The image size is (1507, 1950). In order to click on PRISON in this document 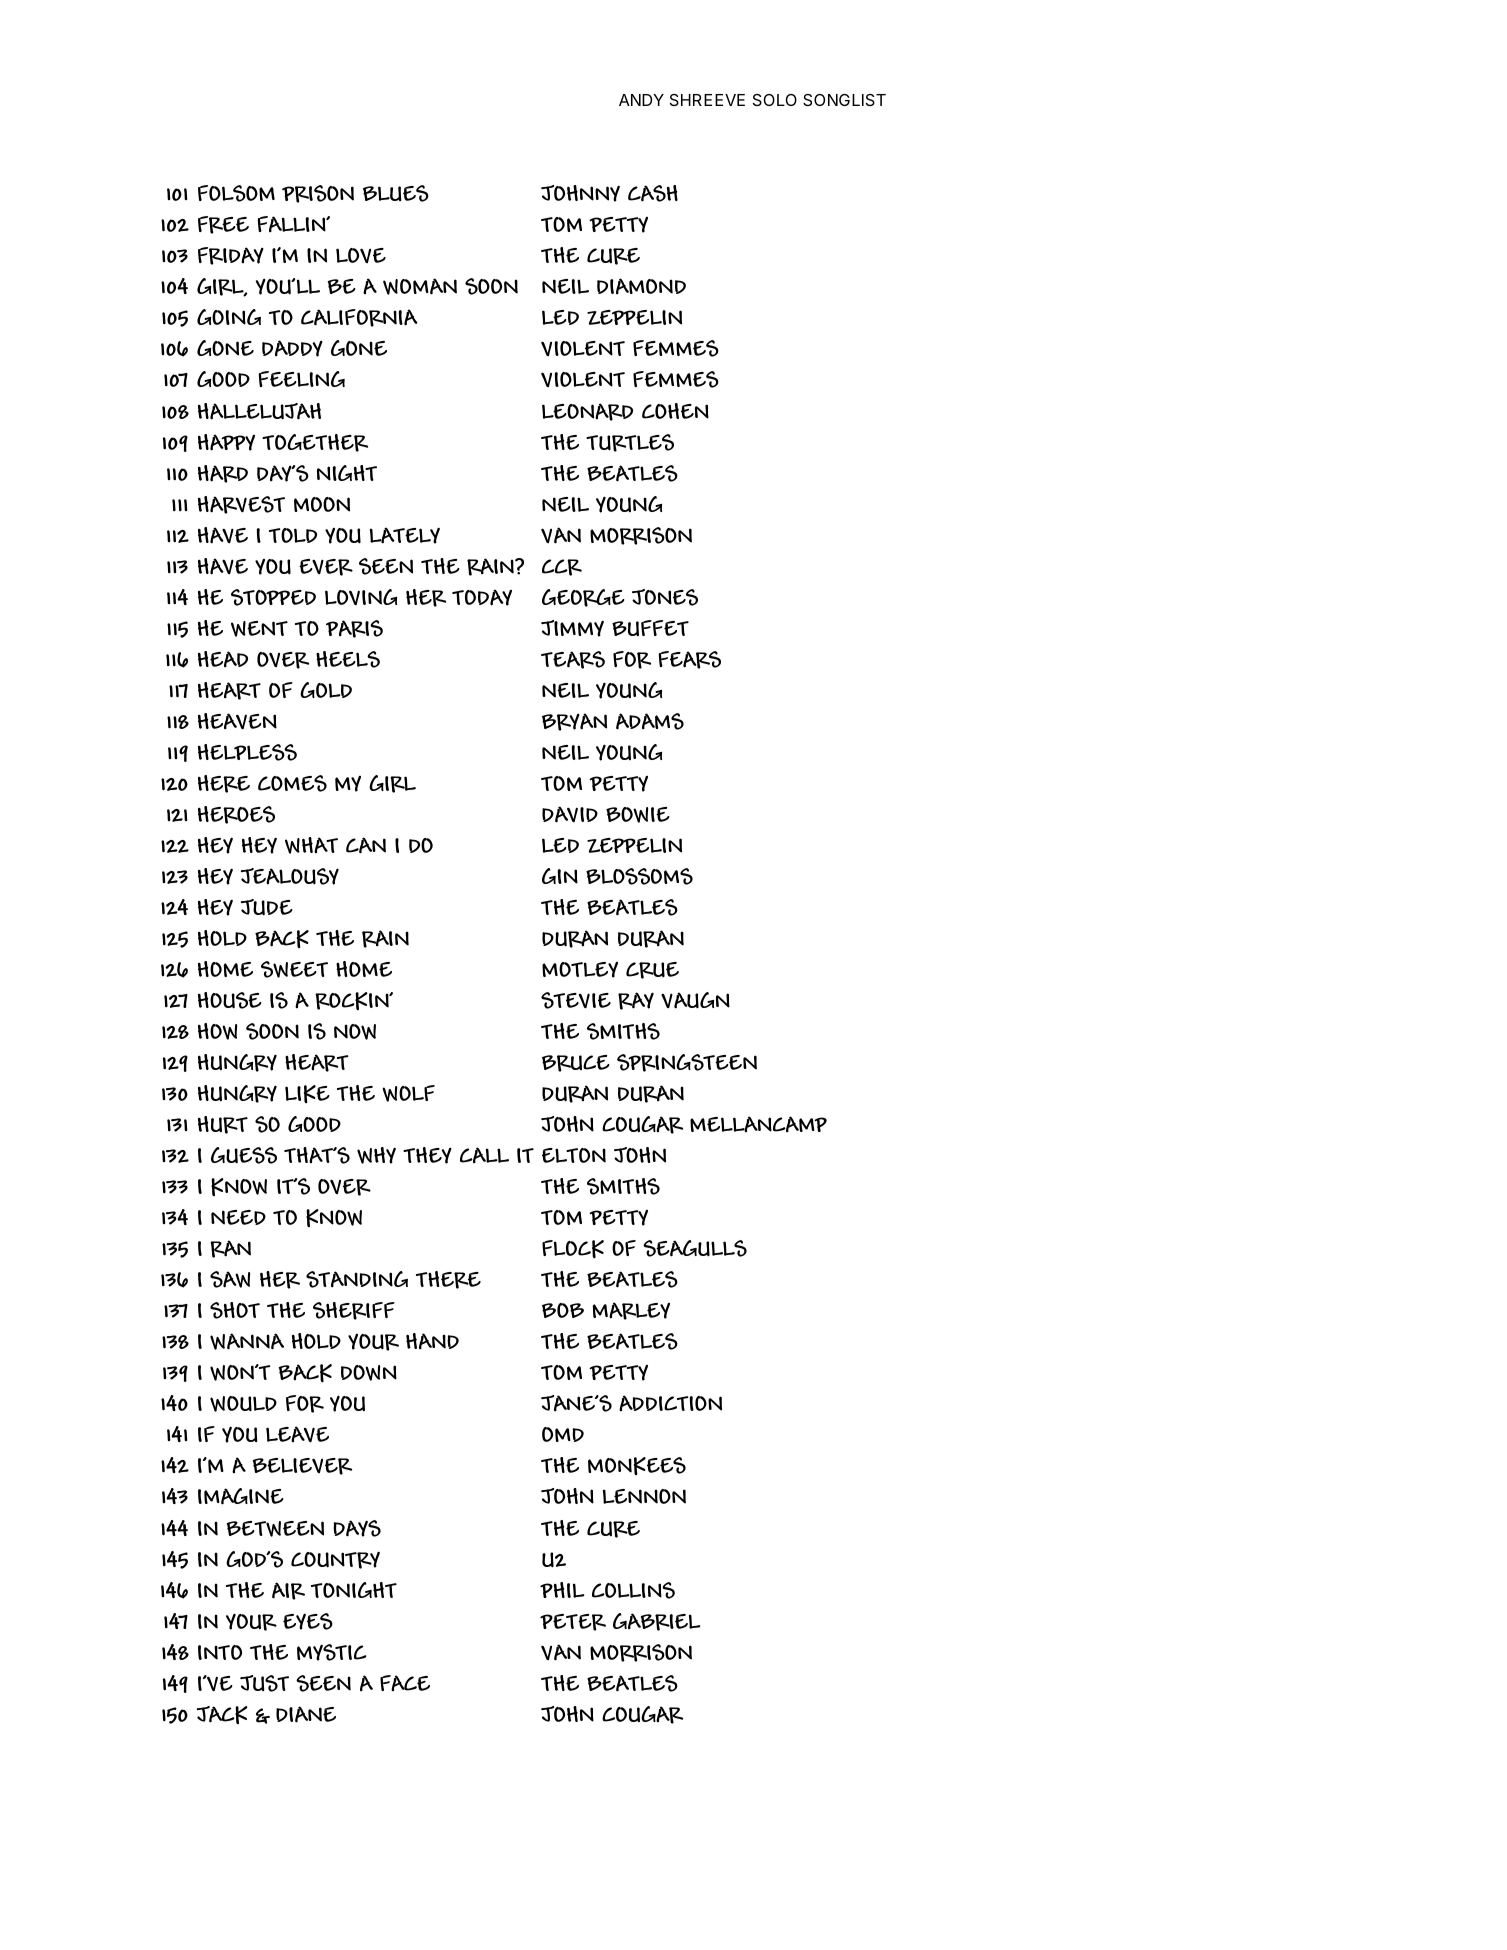, I will do `click(318, 194)`.
